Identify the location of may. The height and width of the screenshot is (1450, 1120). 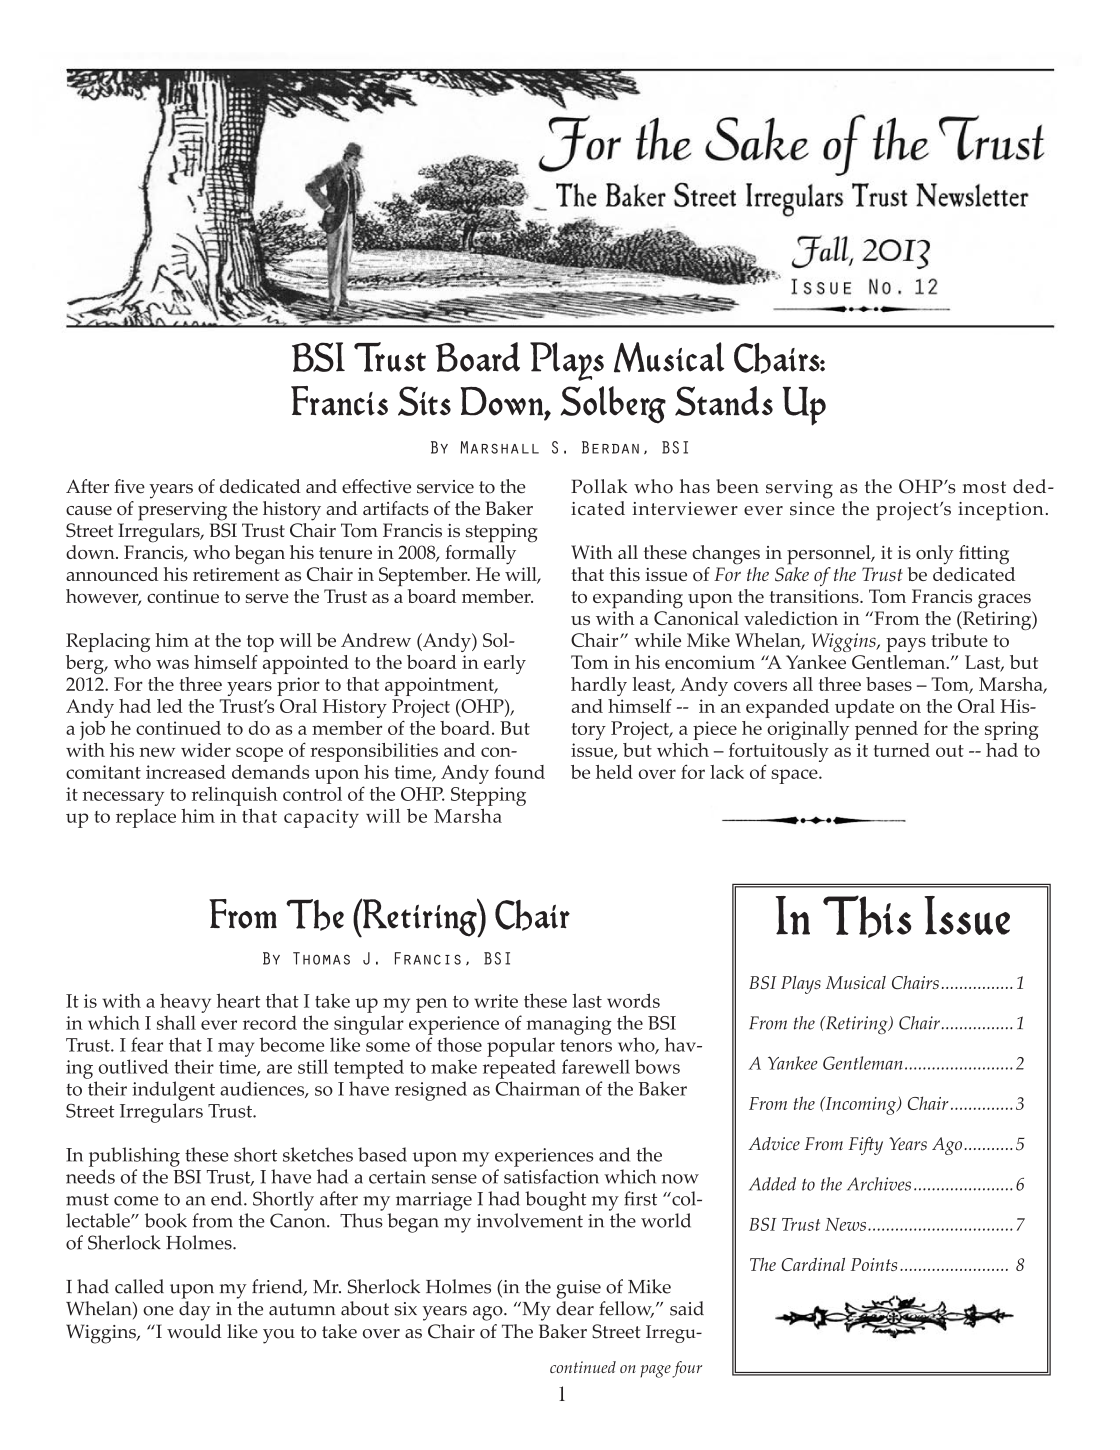
(236, 1049).
